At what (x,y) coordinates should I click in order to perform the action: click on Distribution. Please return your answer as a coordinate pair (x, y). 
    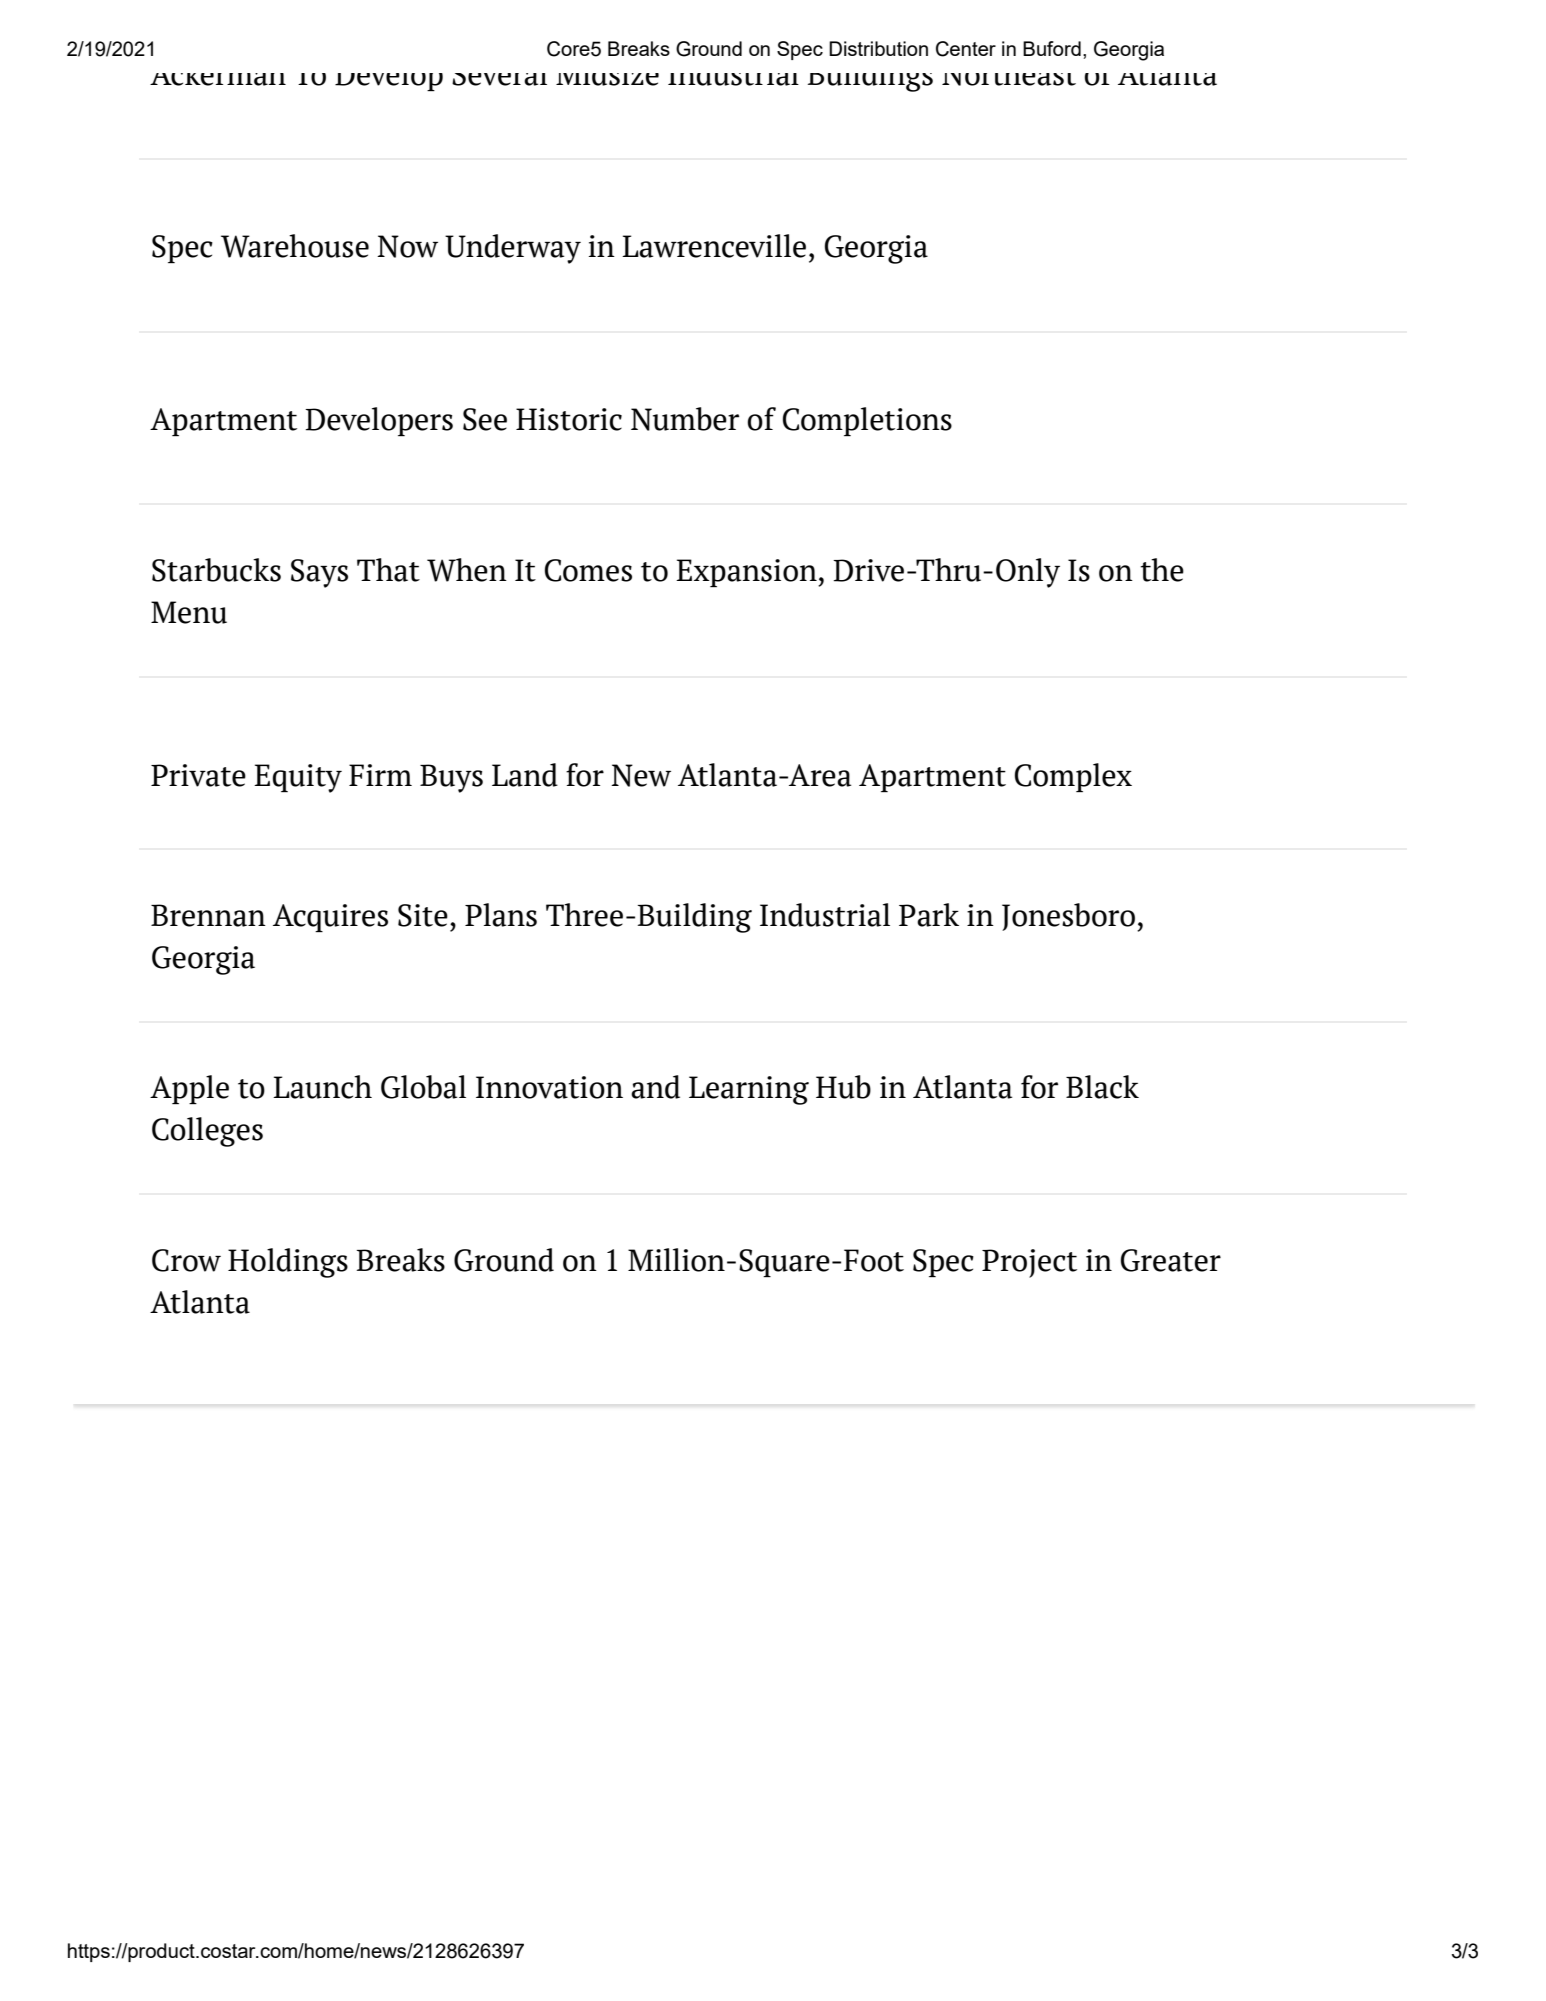
    Looking at the image, I should click on (878, 48).
